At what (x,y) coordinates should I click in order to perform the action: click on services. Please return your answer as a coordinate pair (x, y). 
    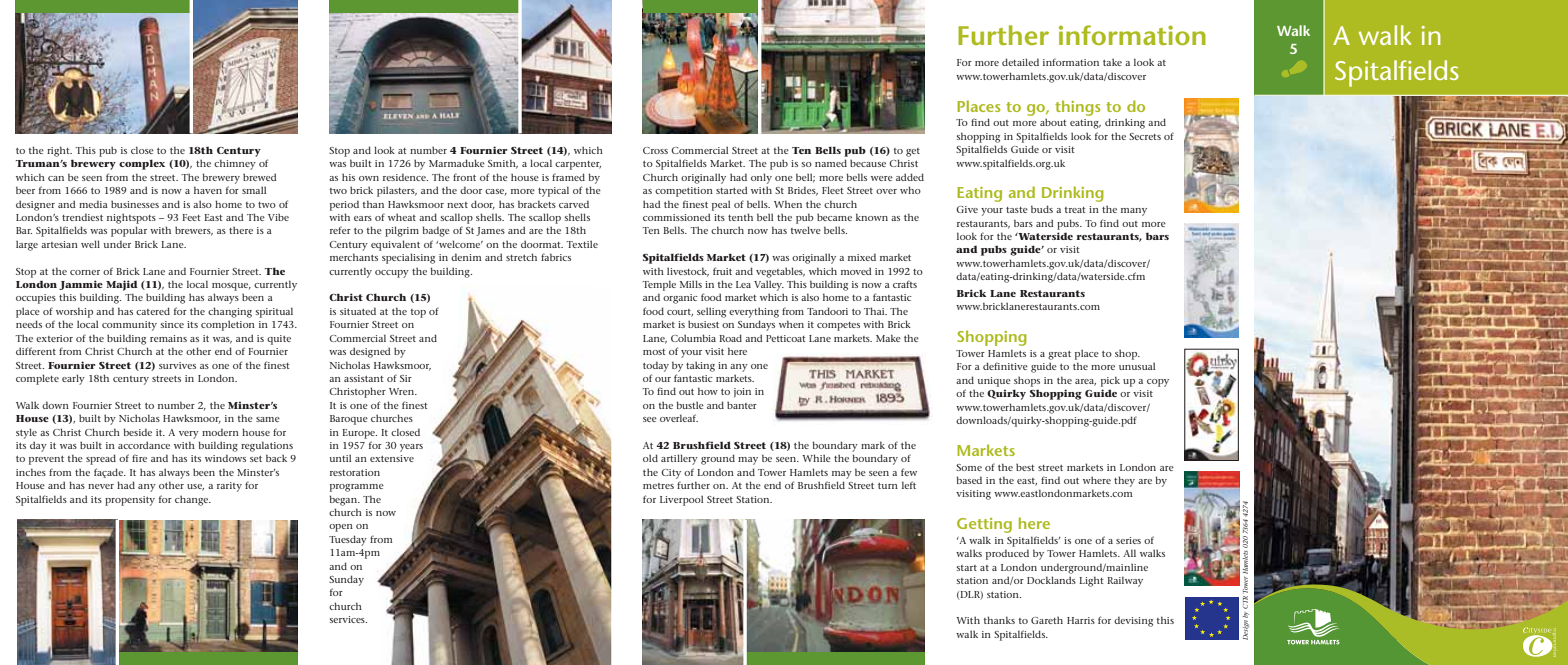
    Looking at the image, I should click on (348, 619).
